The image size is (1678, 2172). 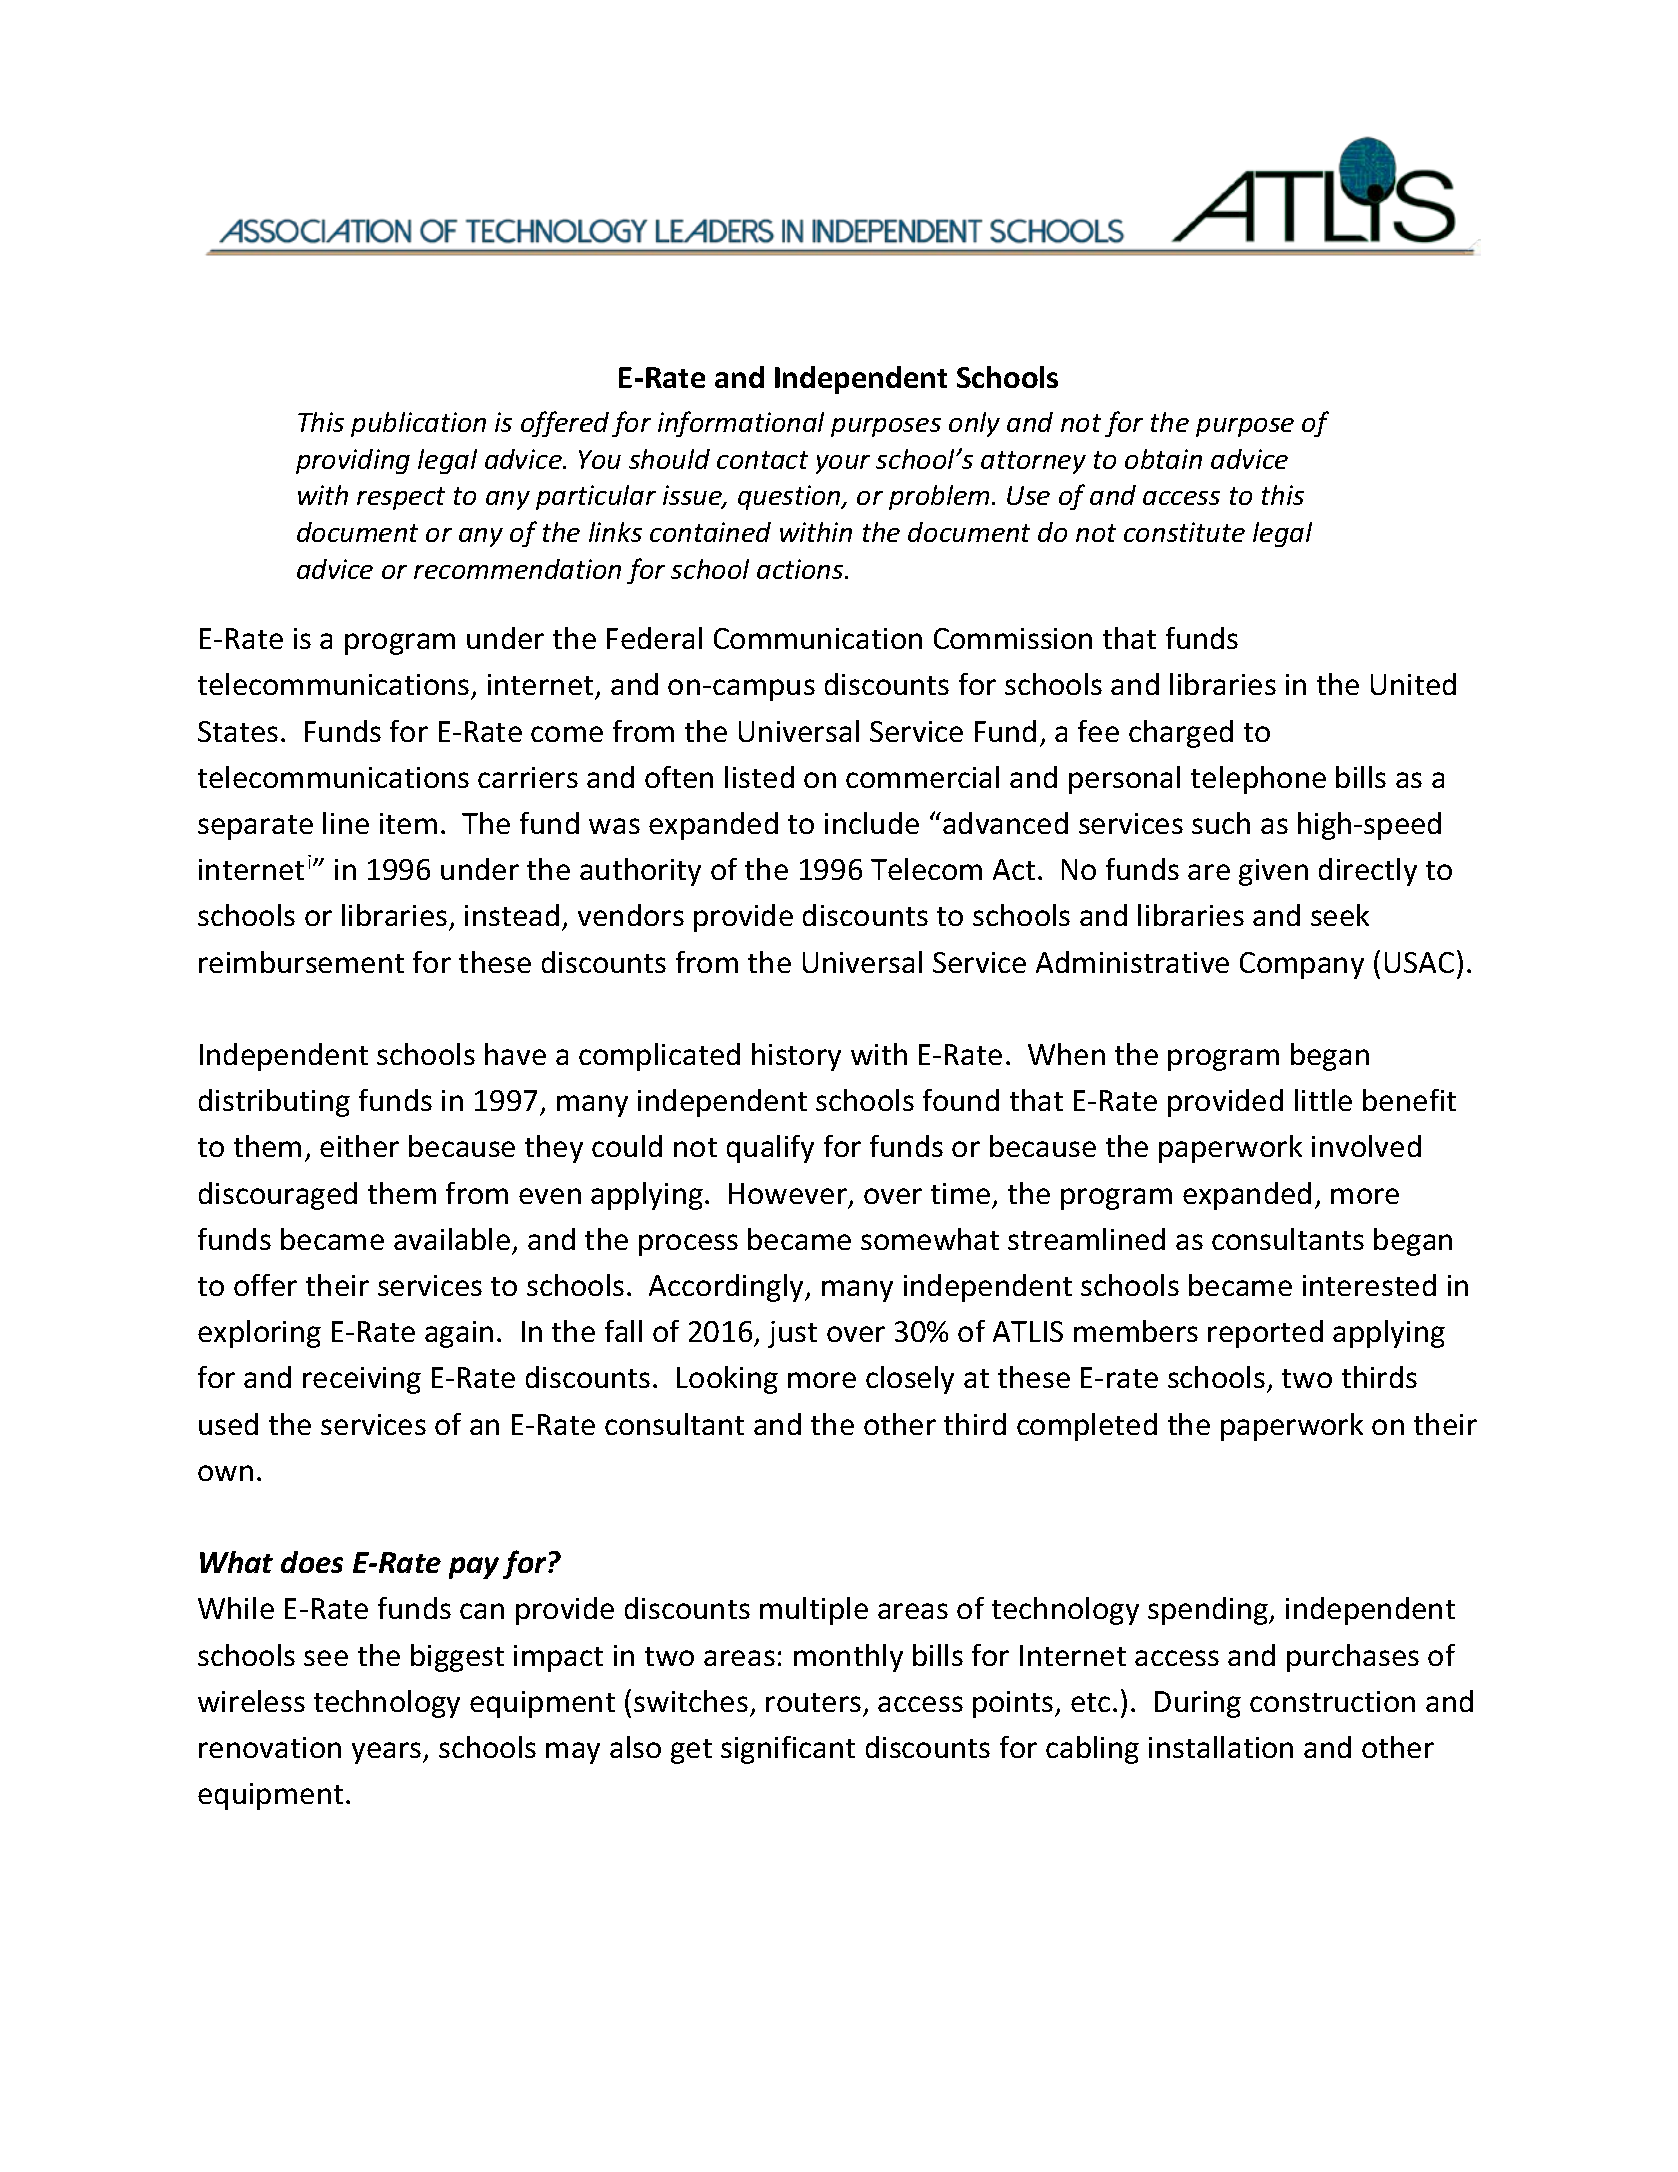 I want to click on providing, so click(x=353, y=461).
